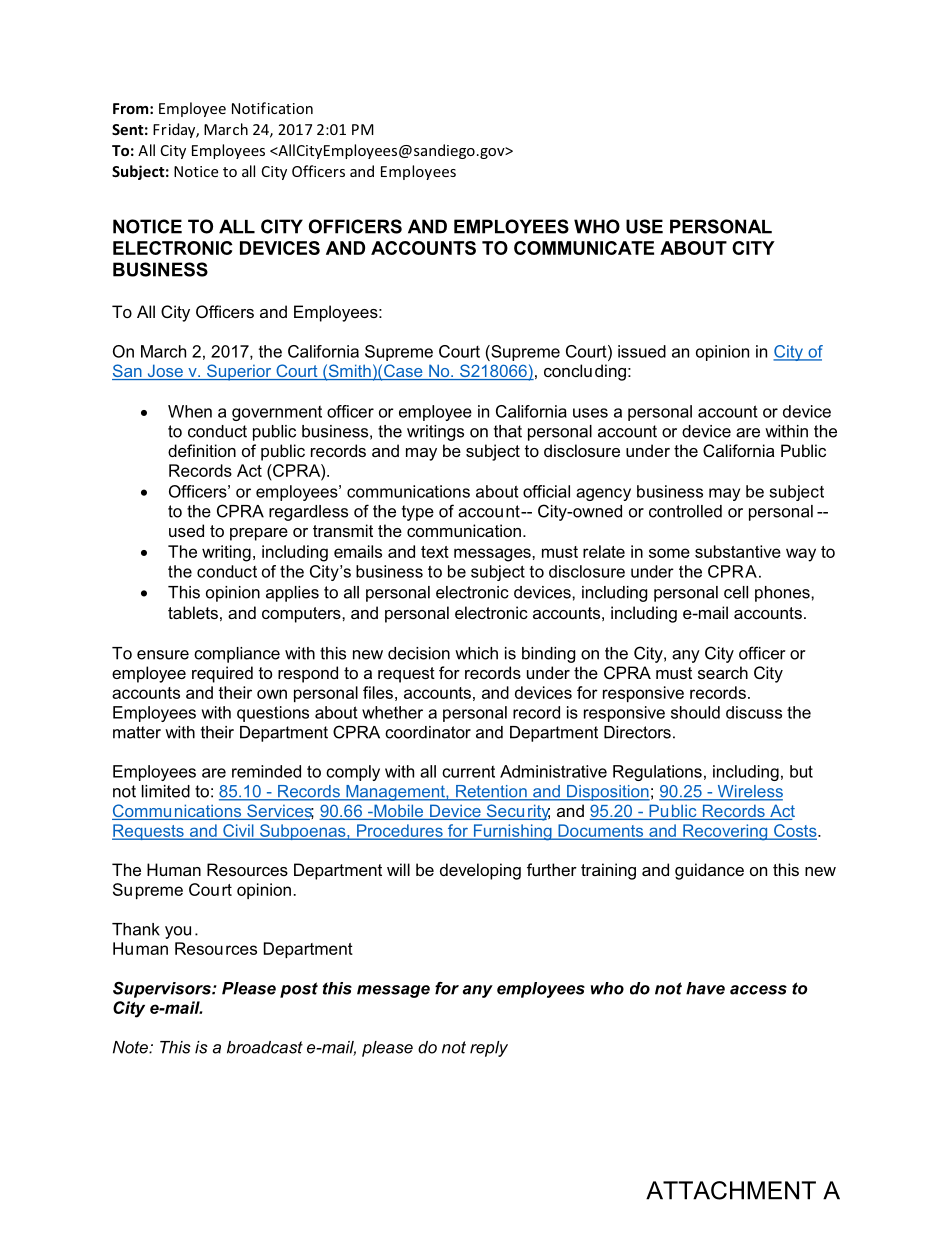  What do you see at coordinates (237, 655) in the document?
I see `compliance` at bounding box center [237, 655].
